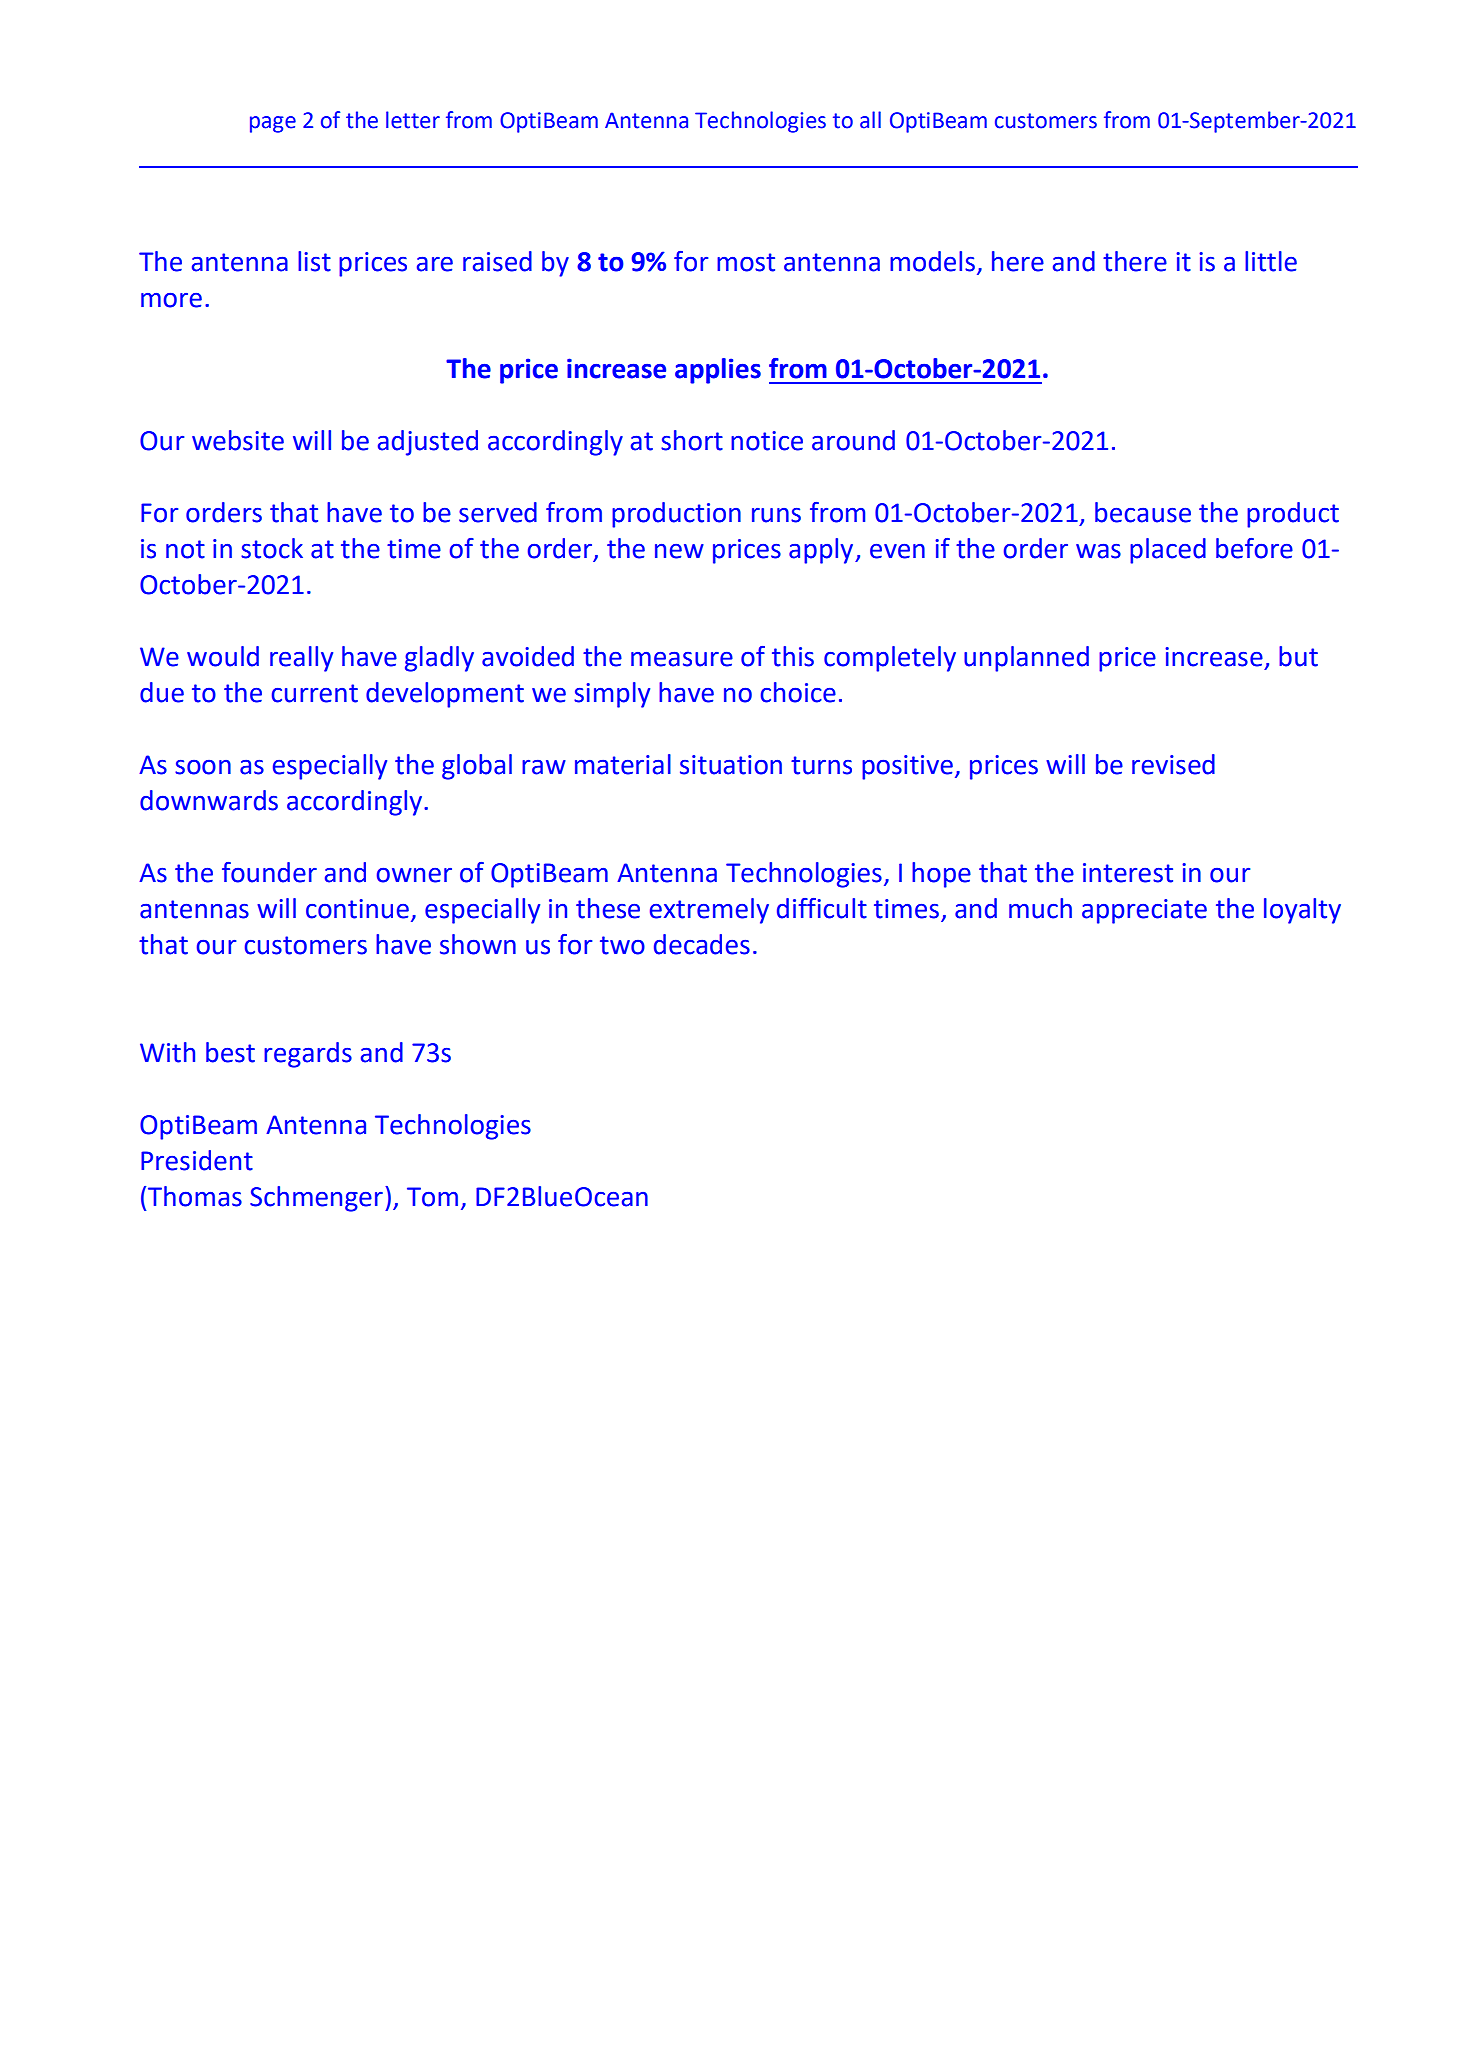  What do you see at coordinates (746, 262) in the screenshot?
I see `most` at bounding box center [746, 262].
